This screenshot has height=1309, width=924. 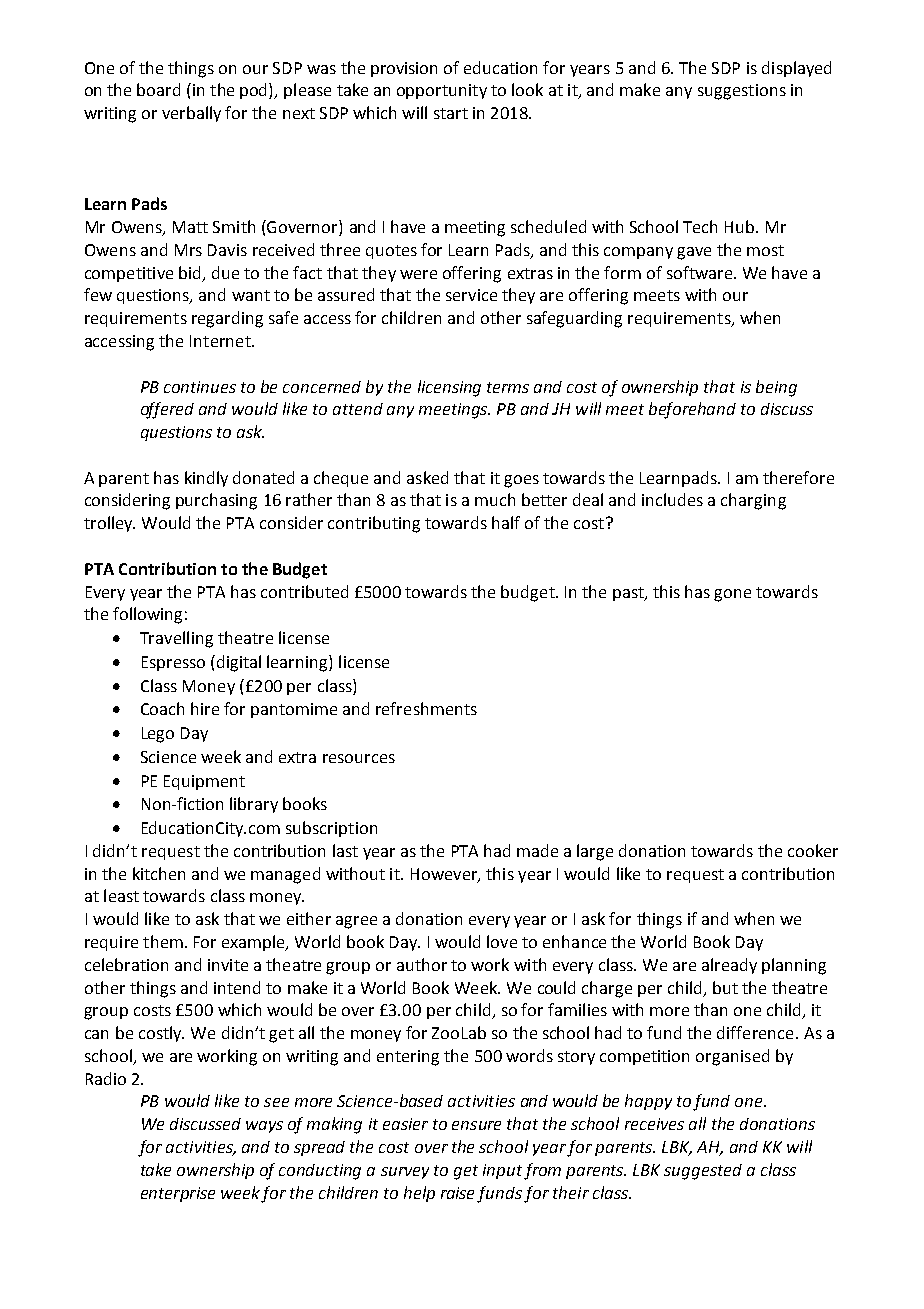 What do you see at coordinates (451, 113) in the screenshot?
I see `start` at bounding box center [451, 113].
